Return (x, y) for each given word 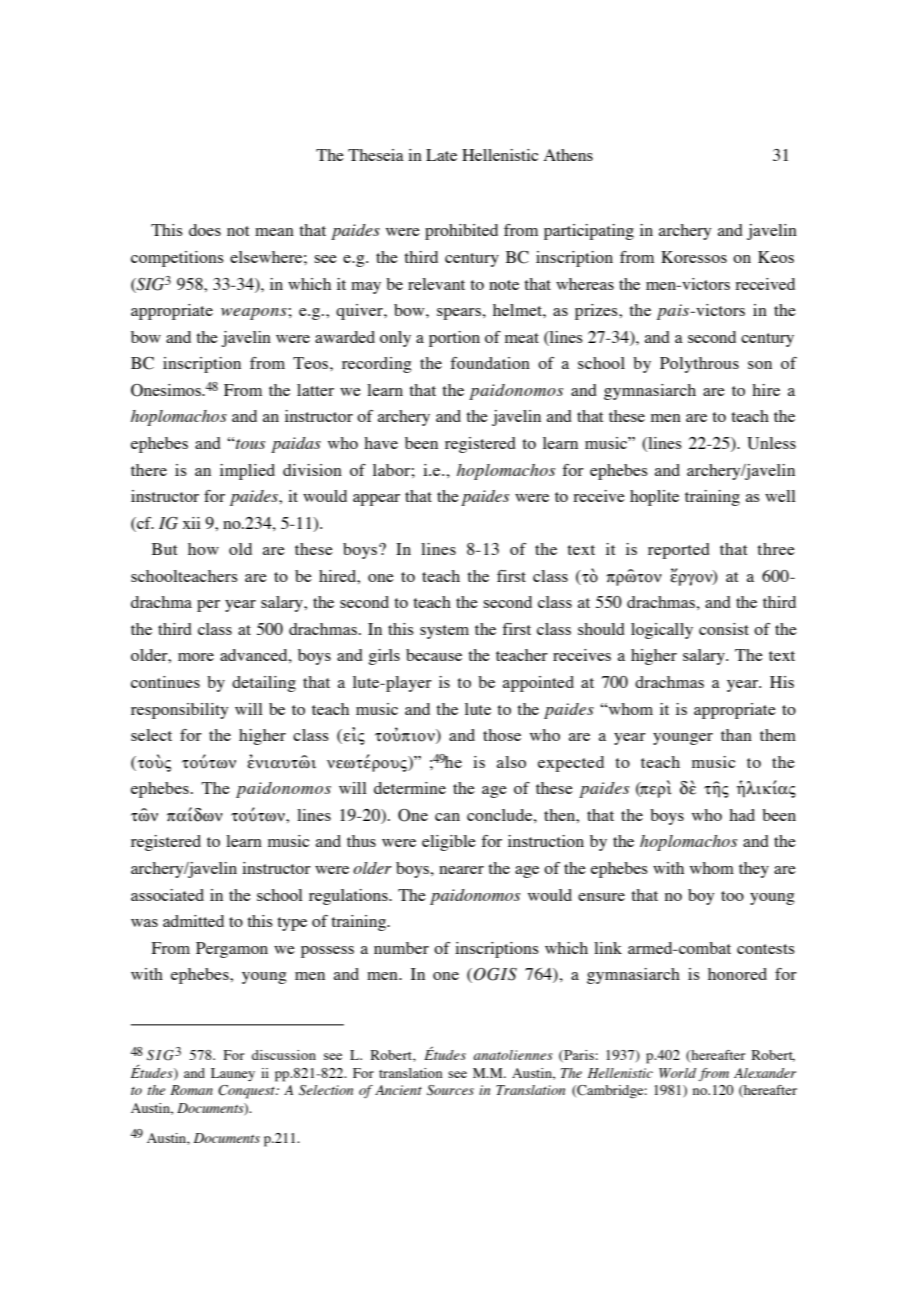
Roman (191, 1090)
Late (441, 155)
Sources (450, 1090)
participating (589, 232)
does (205, 230)
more (196, 657)
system (444, 632)
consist (724, 629)
